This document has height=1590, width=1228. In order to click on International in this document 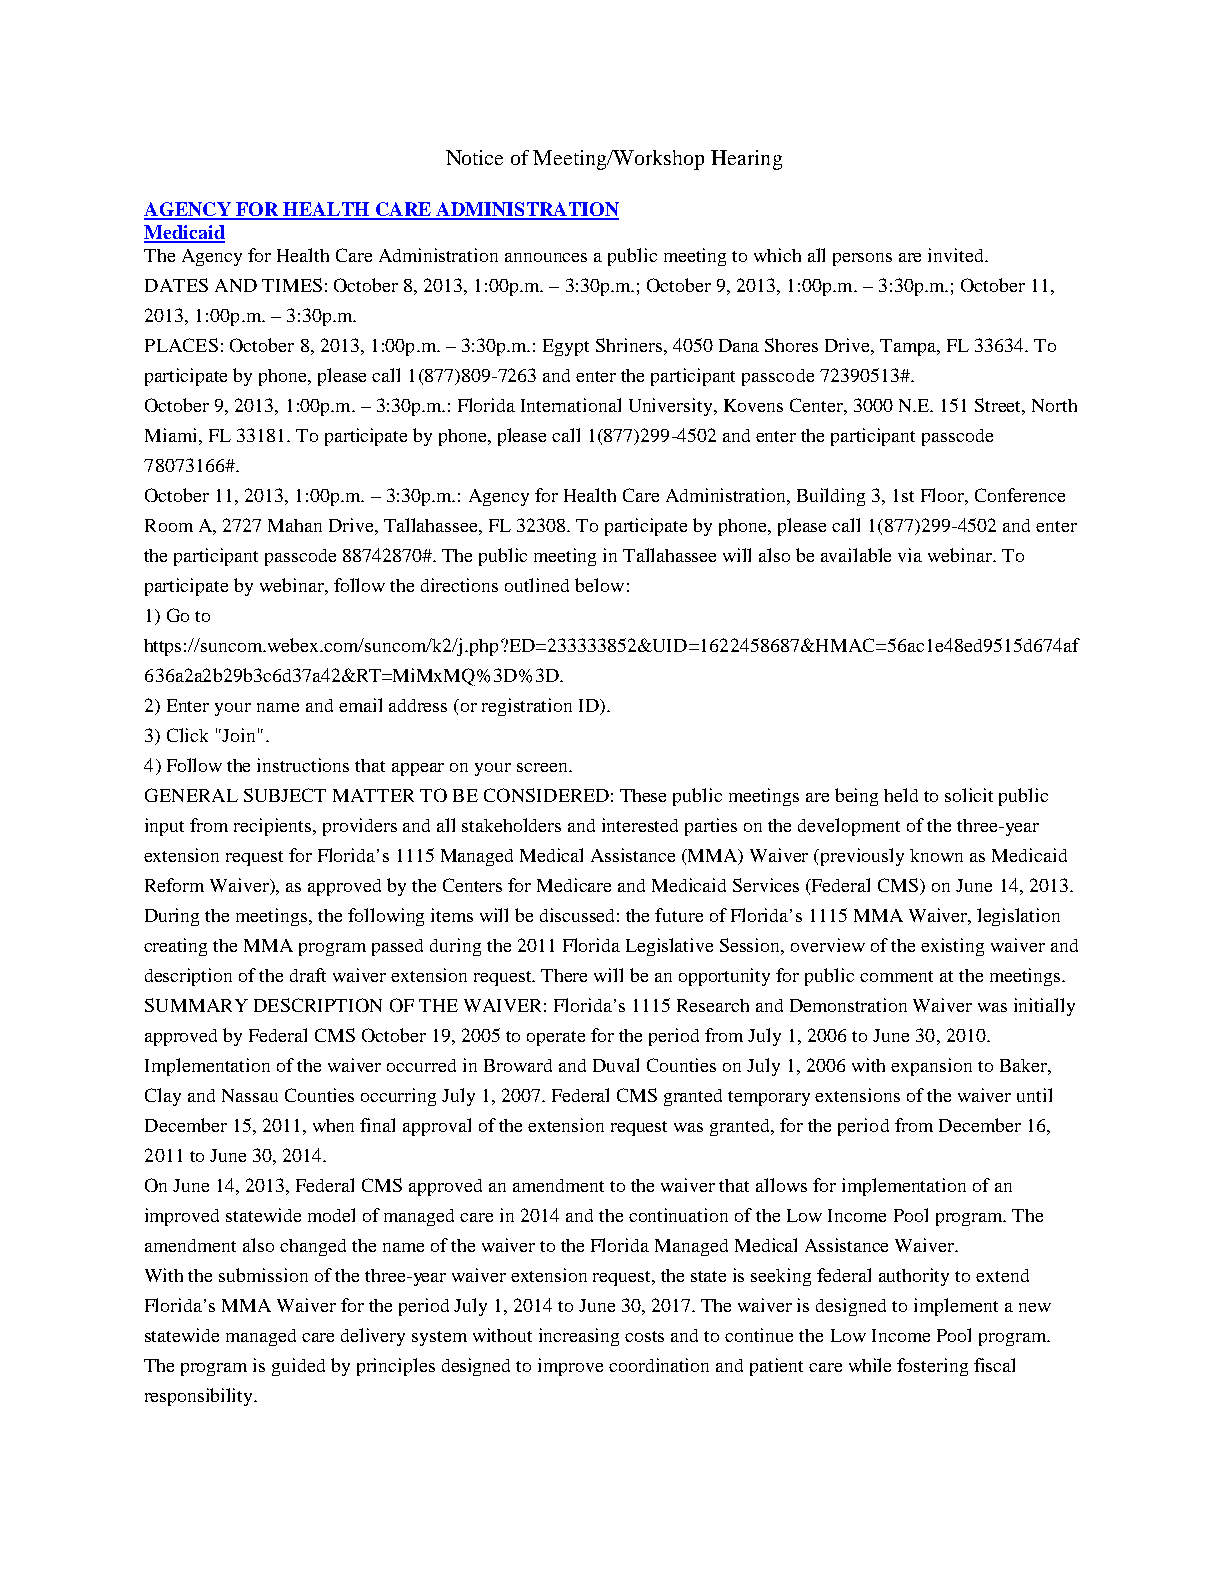, I will do `click(571, 405)`.
